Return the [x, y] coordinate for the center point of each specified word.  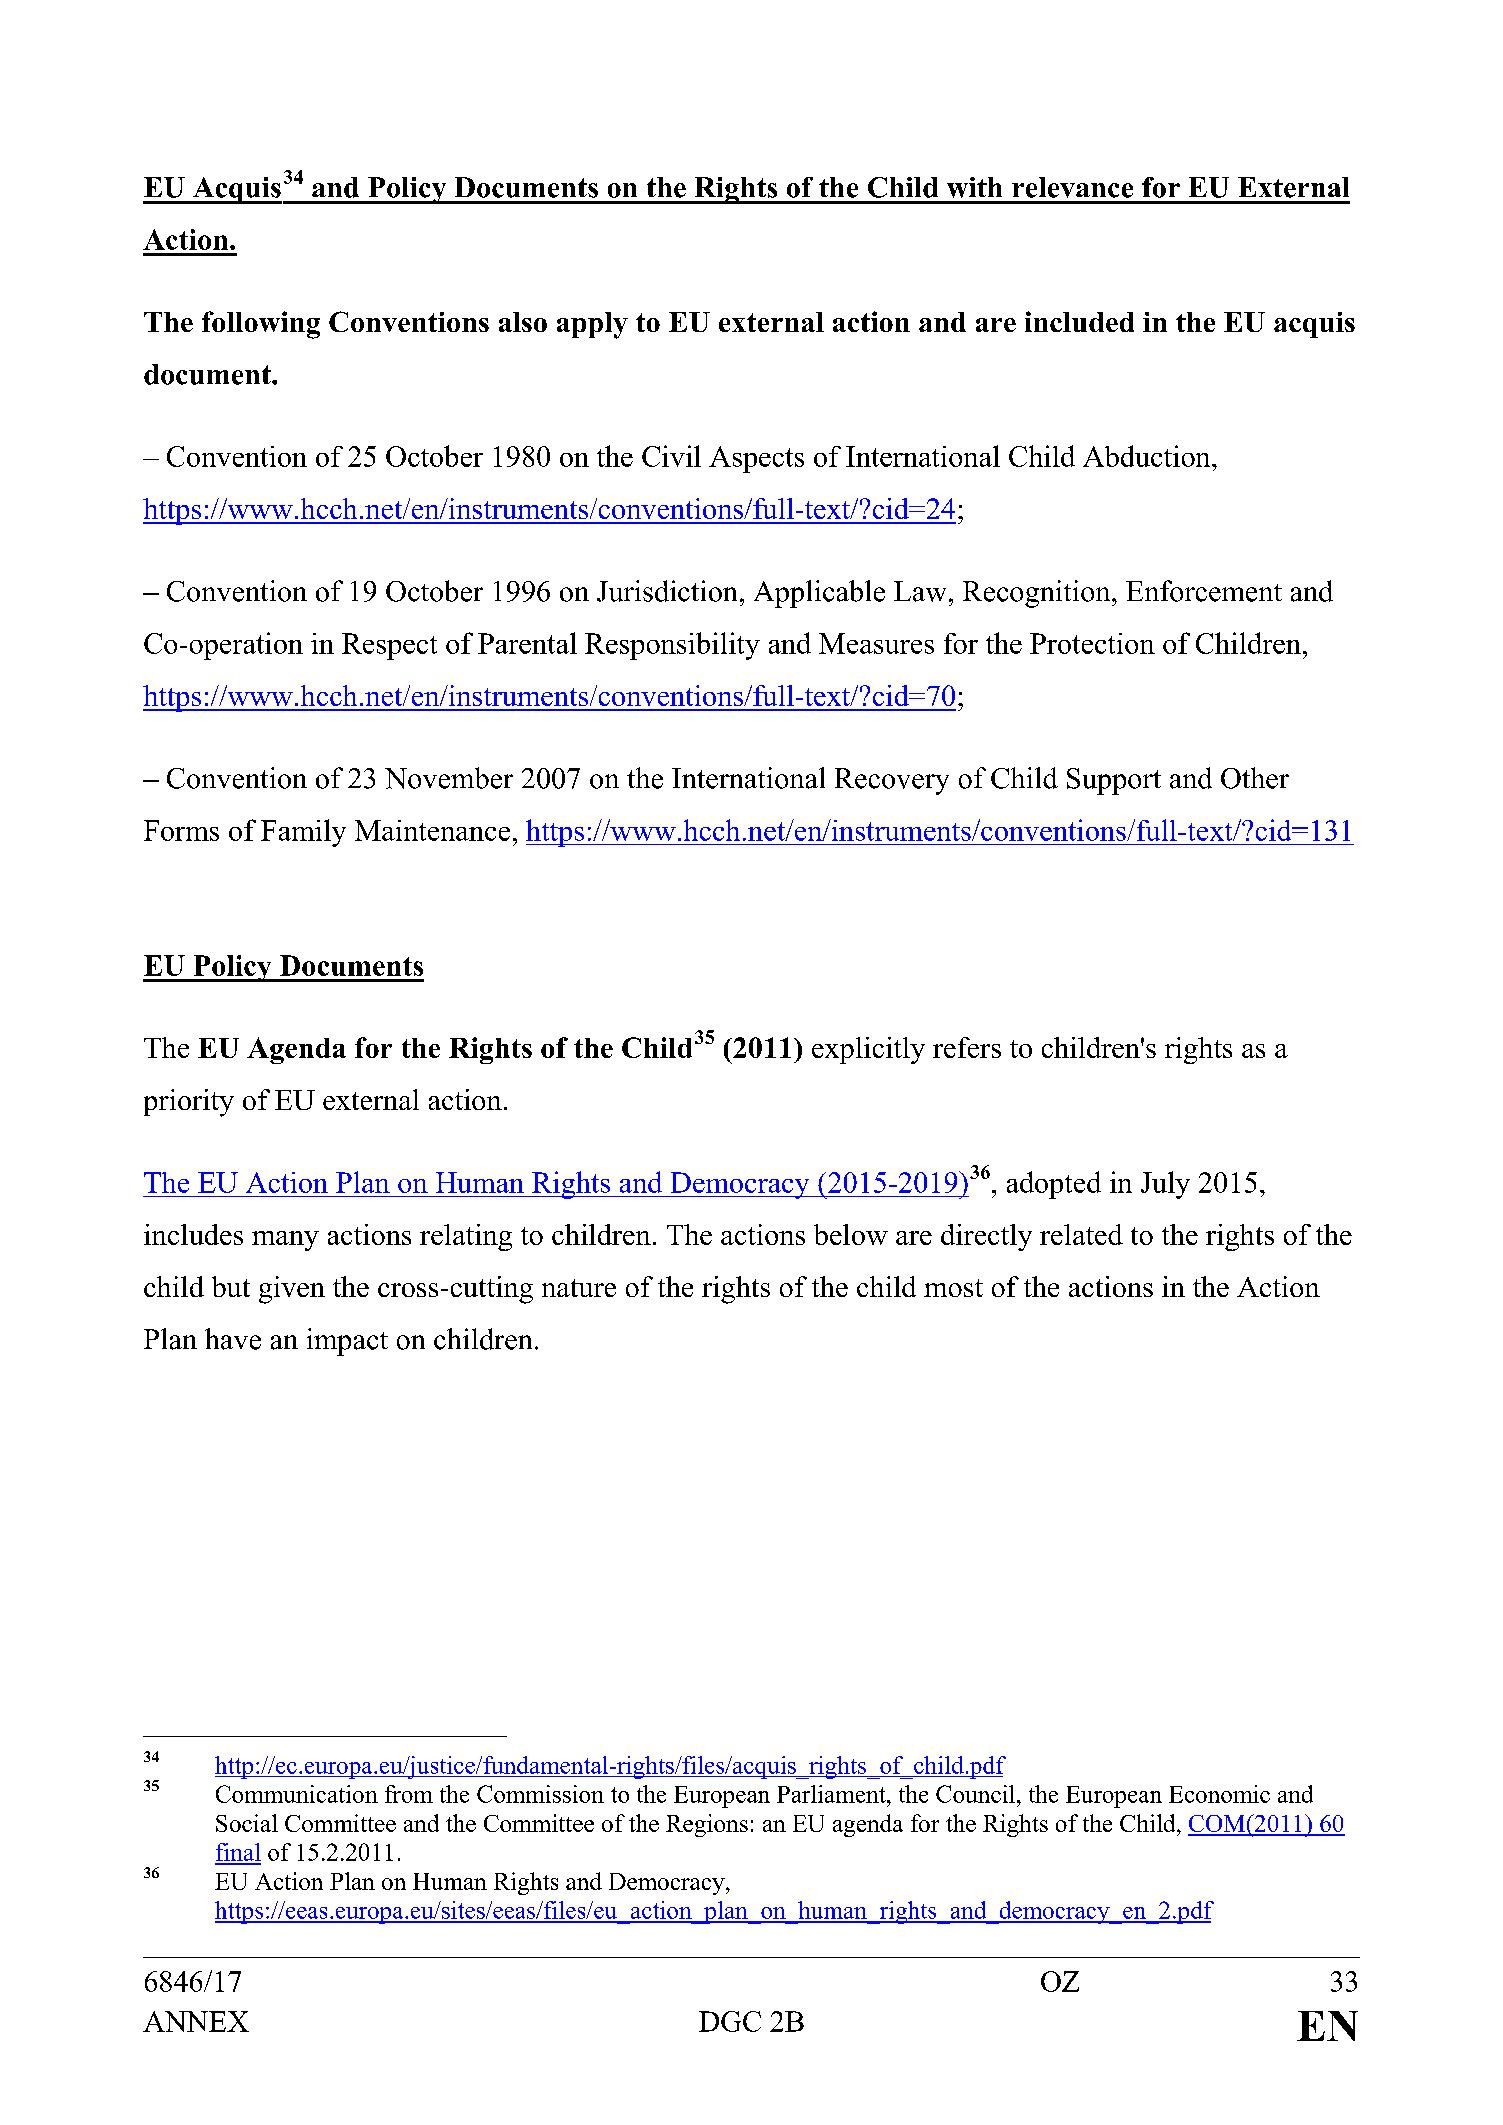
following [261, 325]
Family [303, 833]
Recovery [892, 781]
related [1081, 1234]
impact [347, 1342]
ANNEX [196, 2021]
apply [592, 325]
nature [579, 1288]
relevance [1072, 187]
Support [1114, 781]
